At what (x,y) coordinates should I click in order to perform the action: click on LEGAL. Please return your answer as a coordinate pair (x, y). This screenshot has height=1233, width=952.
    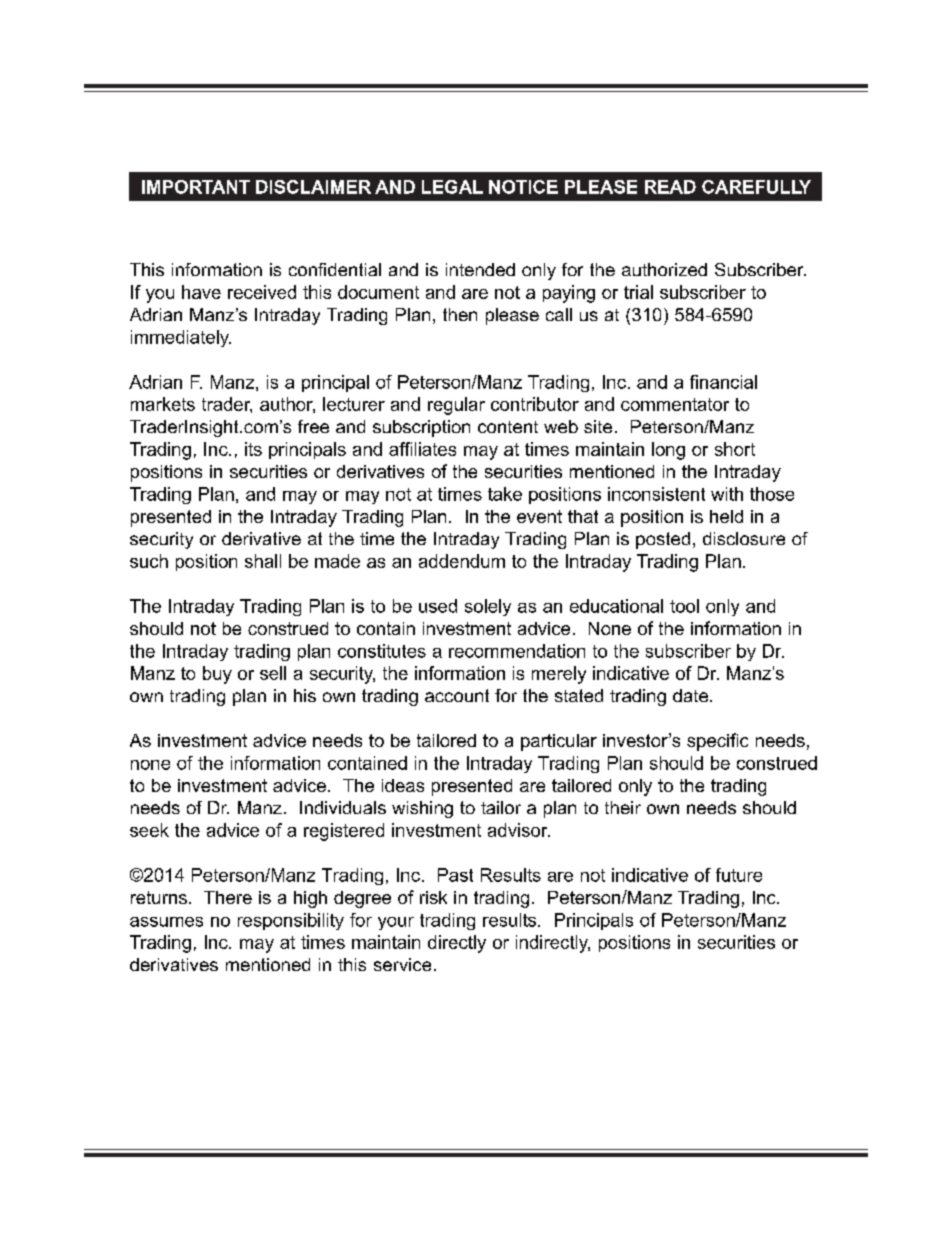
    Looking at the image, I should click on (452, 187).
